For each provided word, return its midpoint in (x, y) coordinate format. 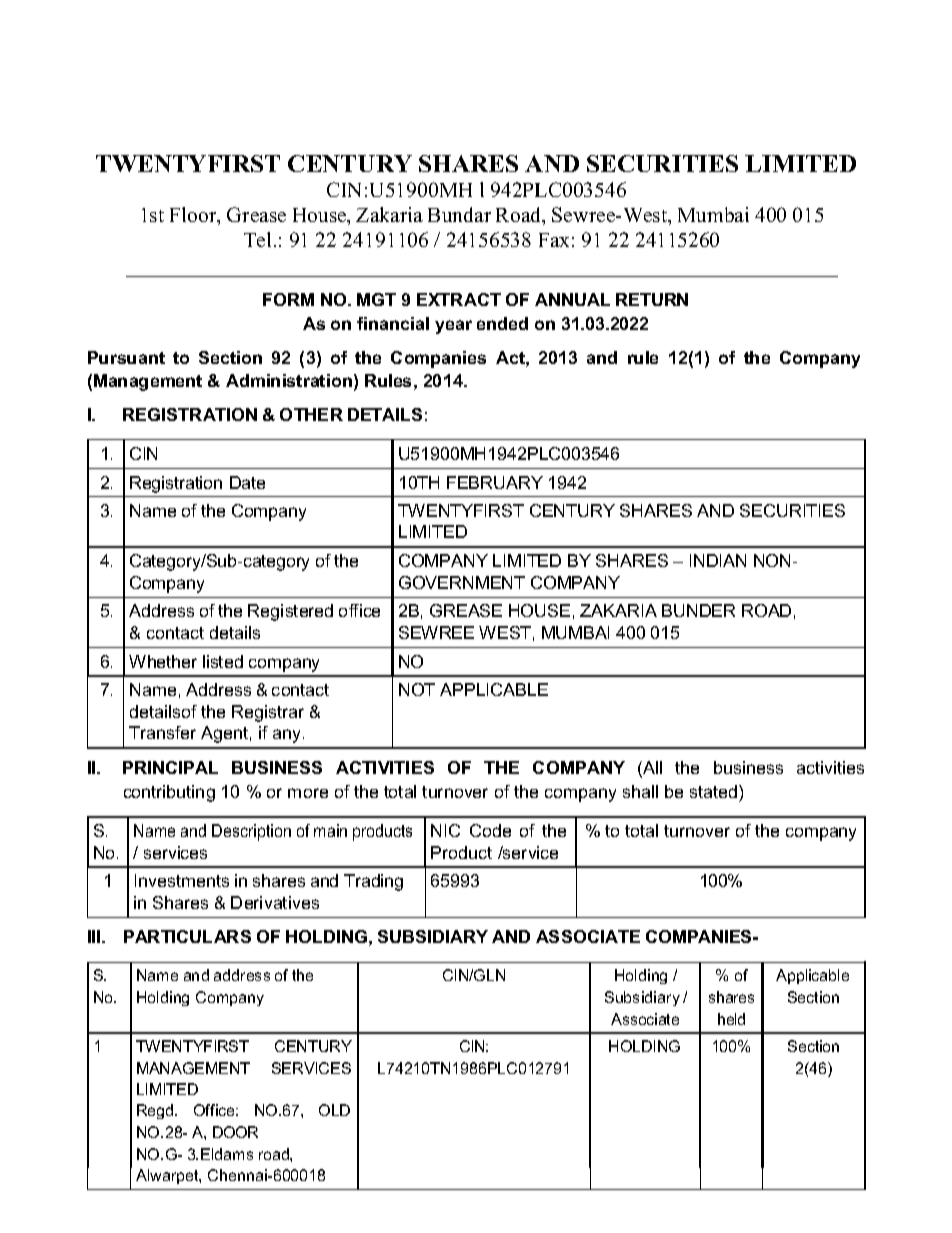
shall (640, 791)
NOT (417, 689)
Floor (194, 216)
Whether (163, 661)
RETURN (652, 299)
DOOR (235, 1132)
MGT (376, 299)
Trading (373, 882)
